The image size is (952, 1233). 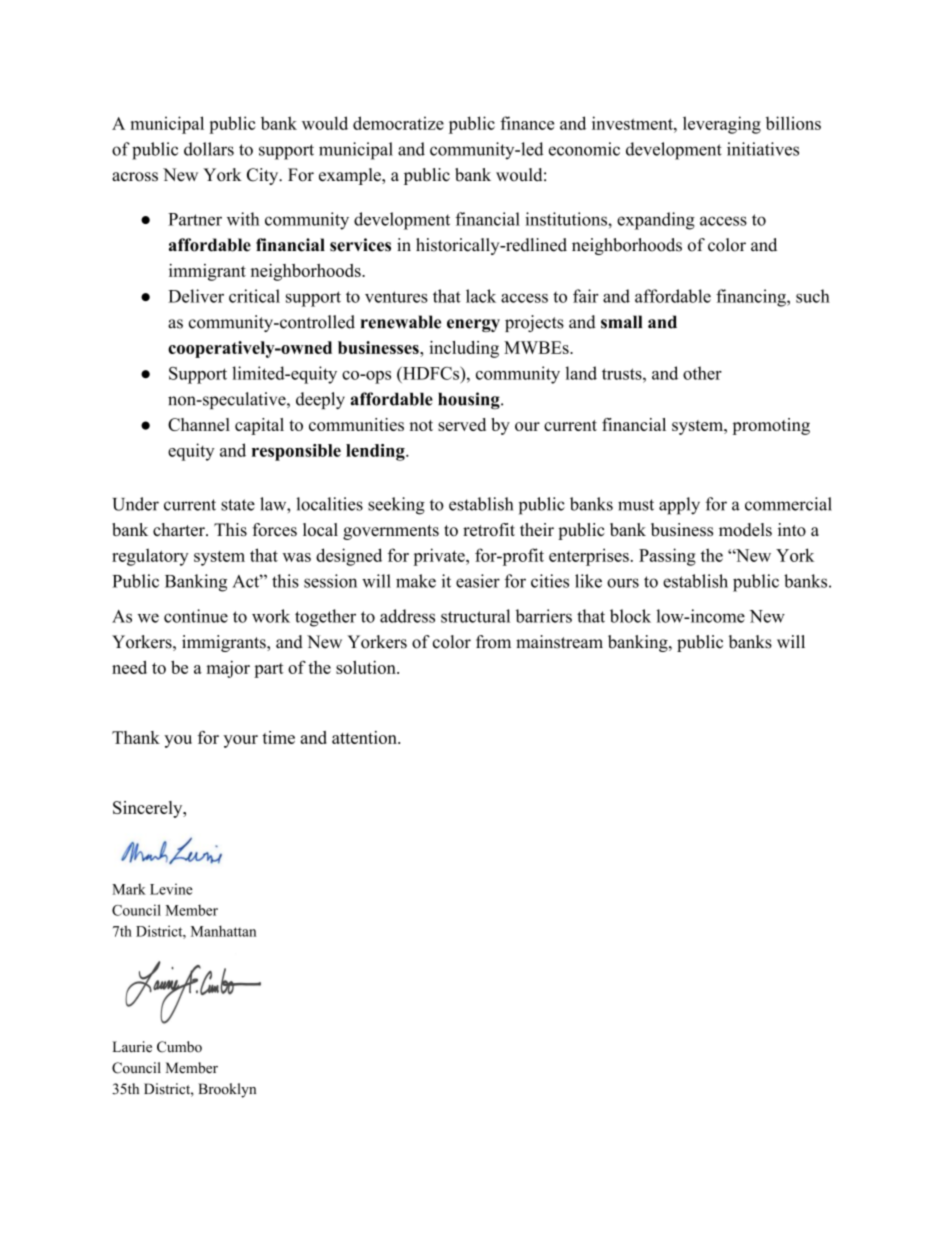 What do you see at coordinates (199, 424) in the screenshot?
I see `Channel` at bounding box center [199, 424].
